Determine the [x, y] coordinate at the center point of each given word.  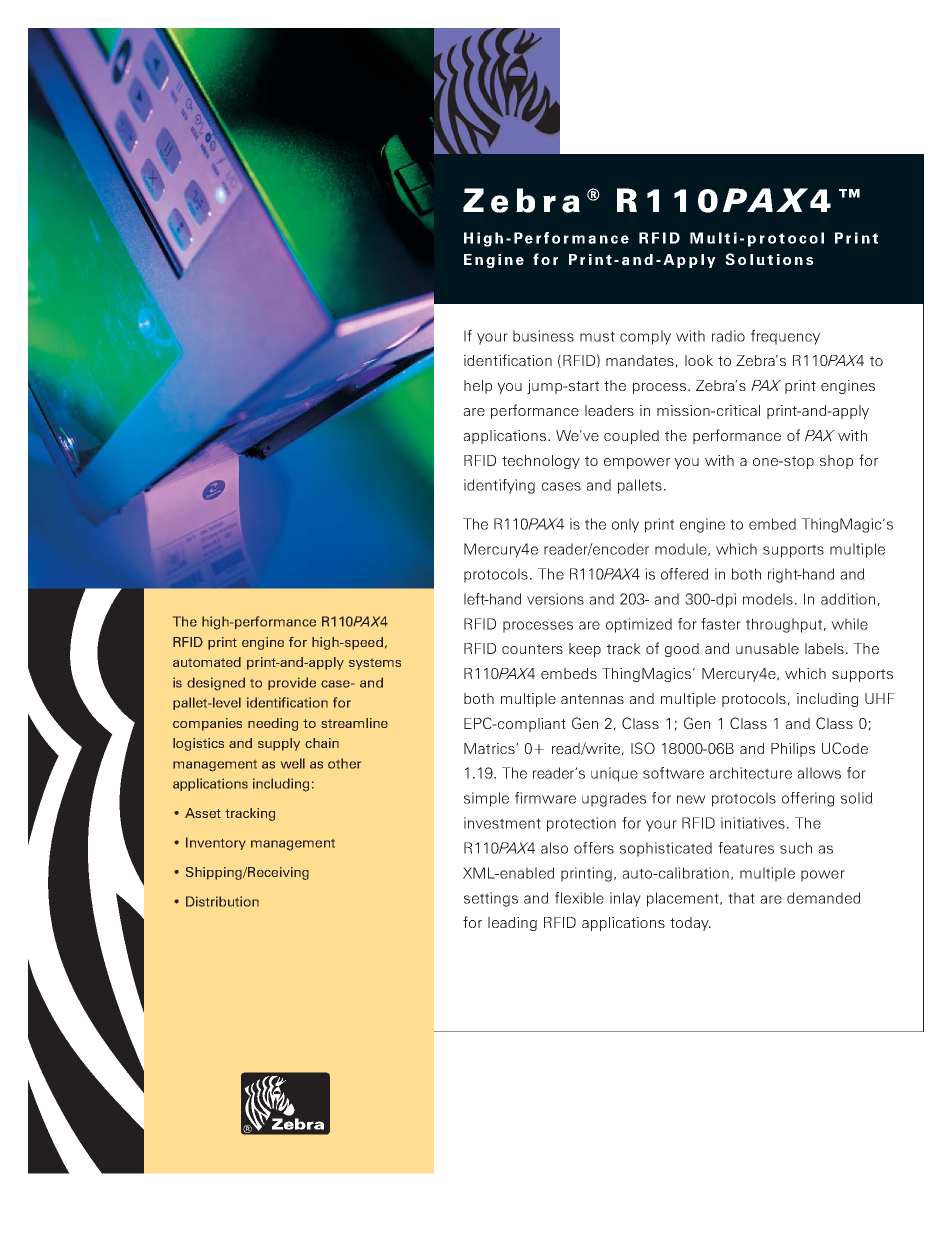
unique [614, 774]
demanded [824, 898]
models [768, 599]
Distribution [222, 901]
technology [541, 462]
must [597, 336]
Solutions [769, 259]
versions [555, 599]
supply [279, 744]
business [543, 336]
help [478, 387]
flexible [579, 898]
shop [836, 462]
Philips [793, 750]
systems [375, 664]
